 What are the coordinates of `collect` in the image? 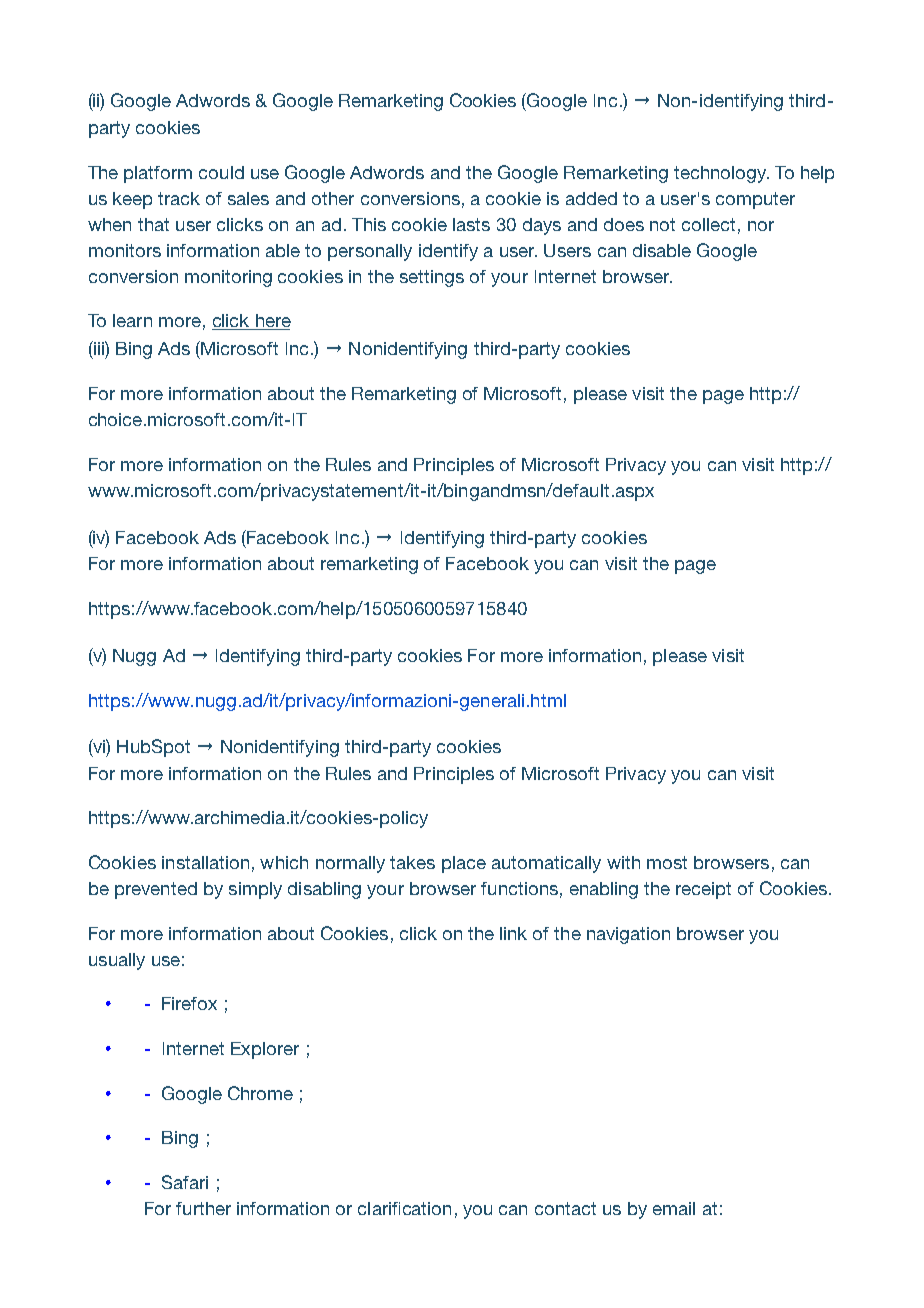 It's located at (708, 224).
